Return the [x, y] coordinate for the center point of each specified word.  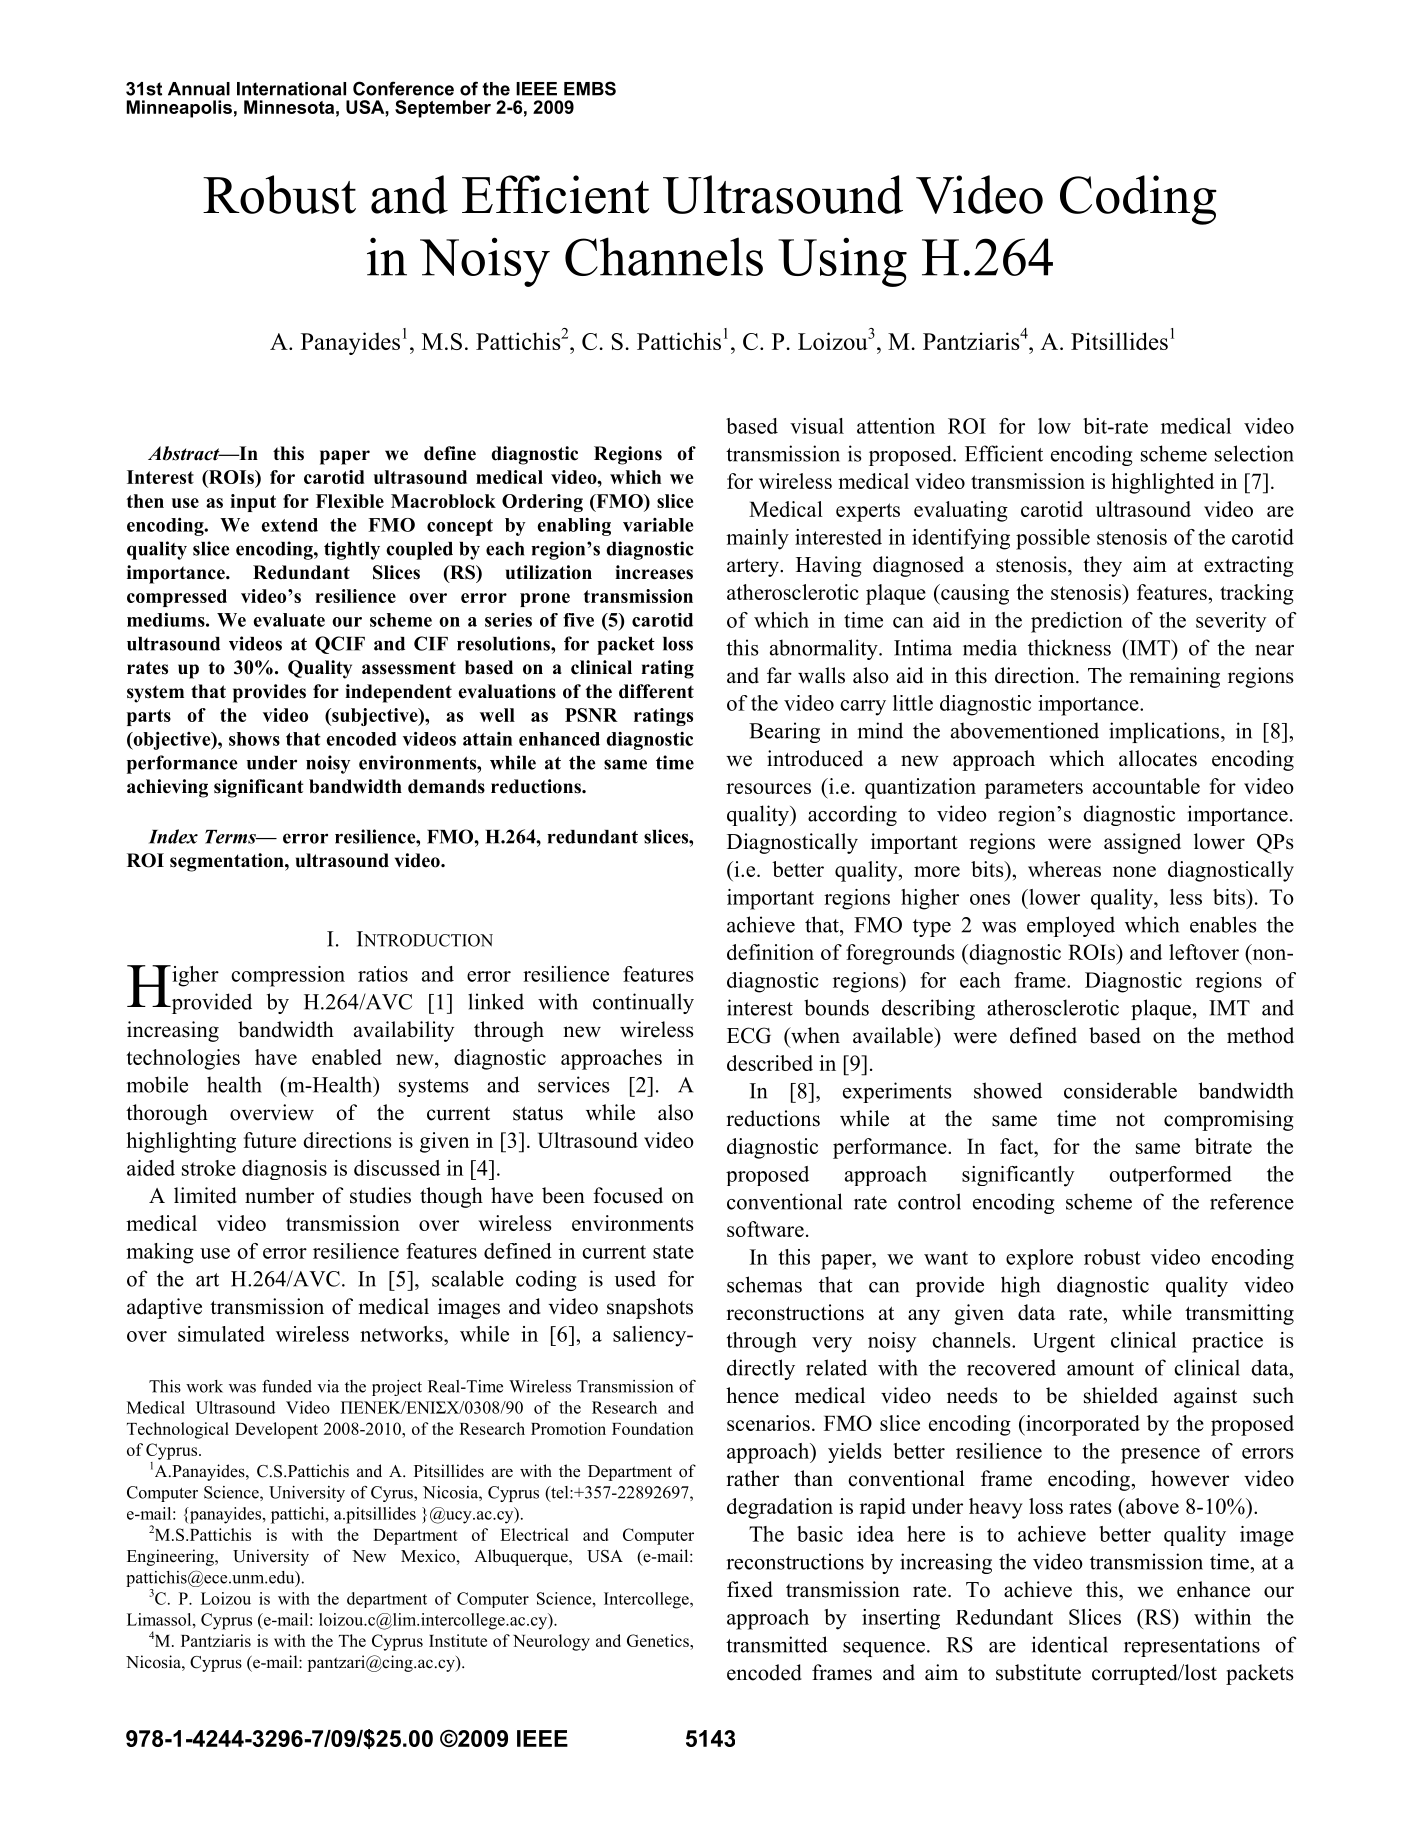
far [779, 675]
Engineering [171, 1557]
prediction [1077, 622]
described [770, 1063]
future [270, 1140]
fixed [750, 1589]
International [291, 89]
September [443, 109]
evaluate [289, 620]
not [1130, 1120]
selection [1254, 453]
